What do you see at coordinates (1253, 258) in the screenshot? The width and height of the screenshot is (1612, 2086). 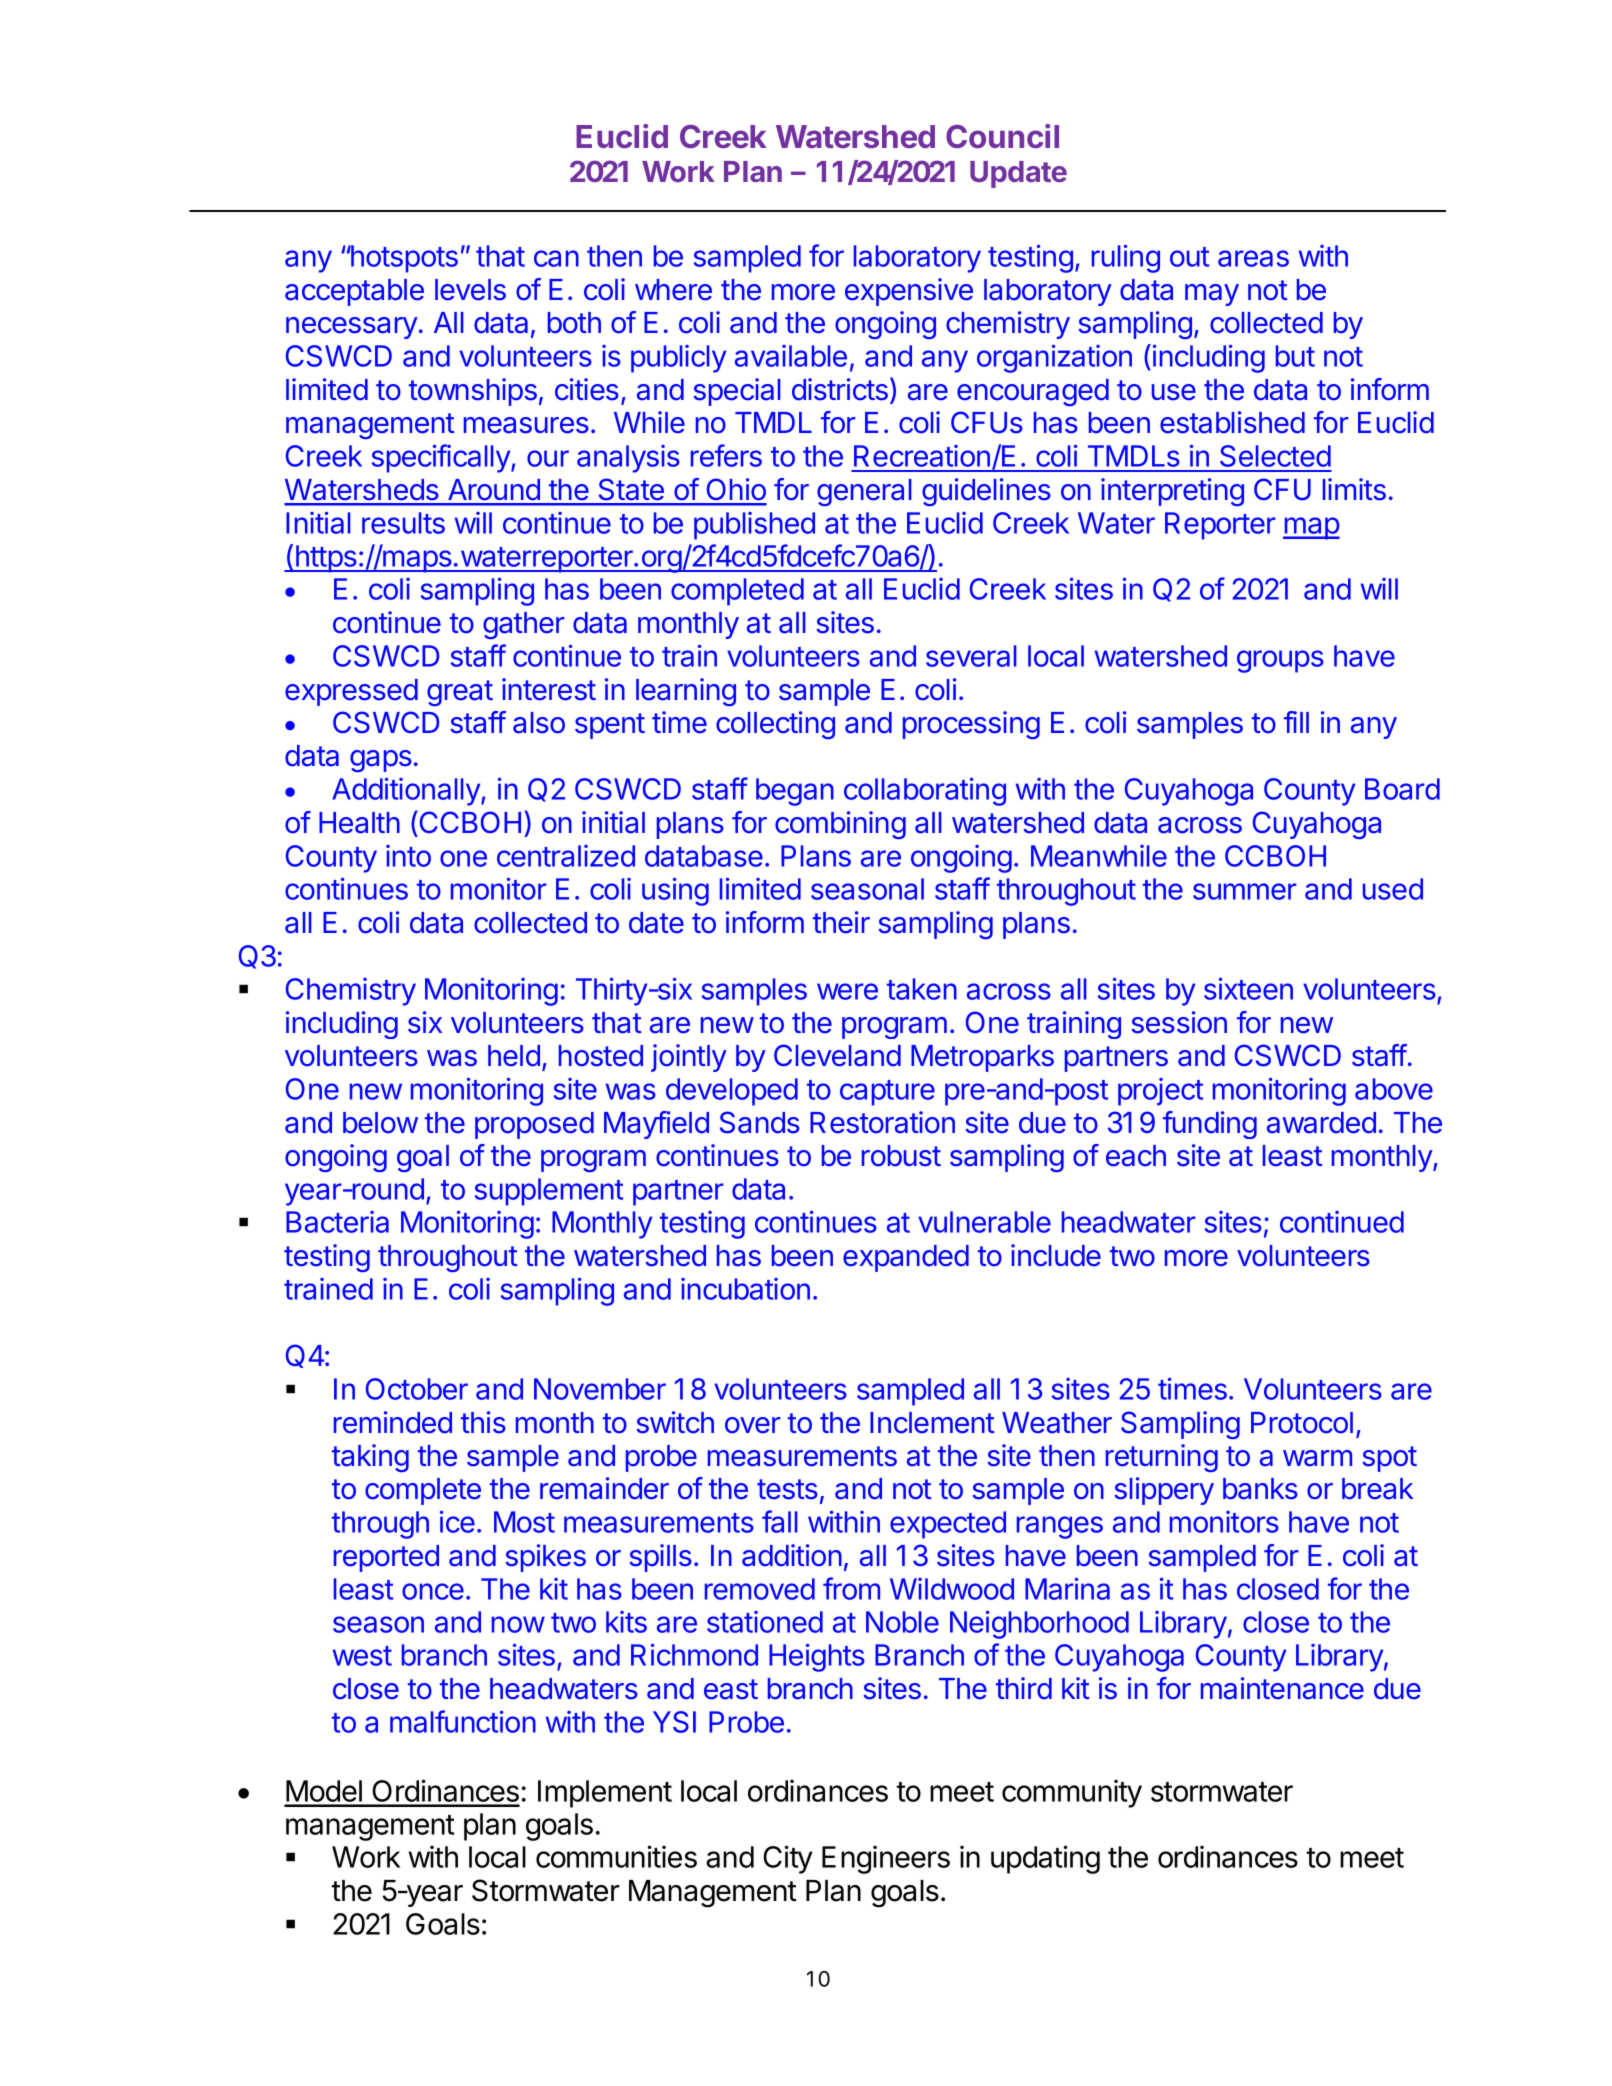 I see `areas` at bounding box center [1253, 258].
